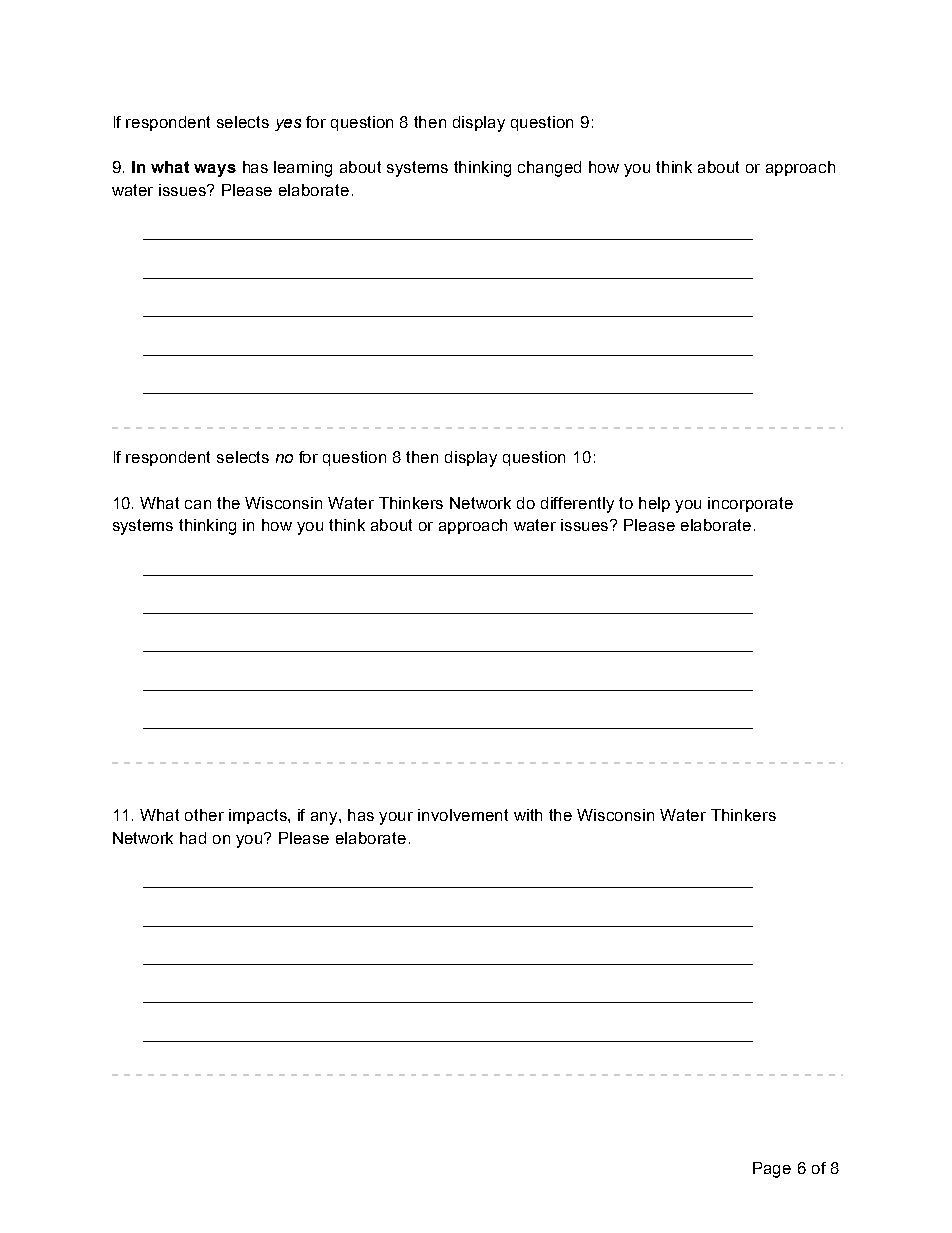  I want to click on Page, so click(772, 1170).
